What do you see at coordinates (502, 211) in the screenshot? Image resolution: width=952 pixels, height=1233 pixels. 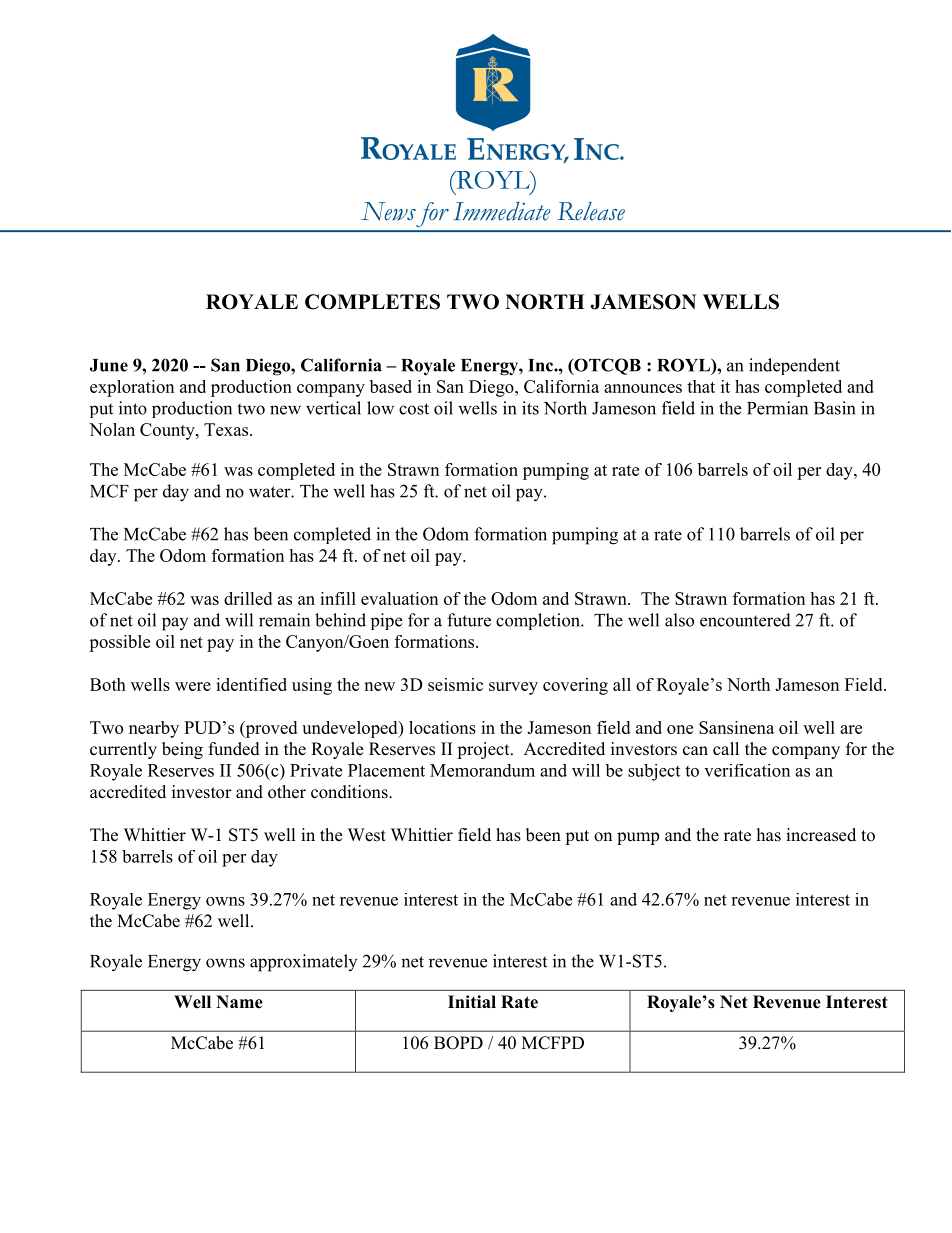 I see `Immediate` at bounding box center [502, 211].
